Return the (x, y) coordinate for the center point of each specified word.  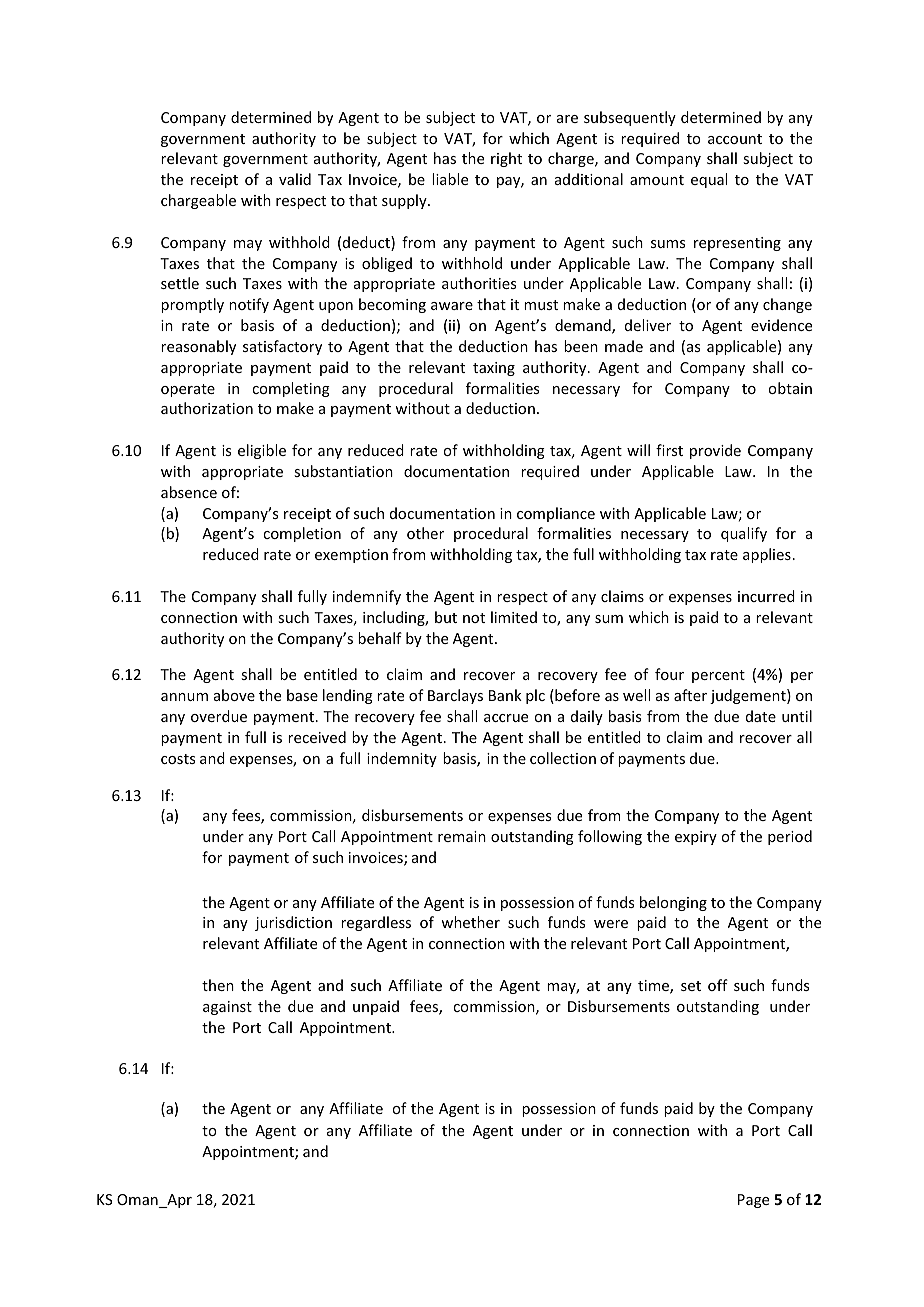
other (425, 533)
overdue (219, 716)
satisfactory (282, 347)
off (718, 985)
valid (295, 179)
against (227, 1008)
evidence (781, 325)
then (218, 985)
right (506, 159)
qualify (744, 534)
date (761, 716)
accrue (506, 718)
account (735, 139)
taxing (494, 369)
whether (470, 922)
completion (302, 534)
